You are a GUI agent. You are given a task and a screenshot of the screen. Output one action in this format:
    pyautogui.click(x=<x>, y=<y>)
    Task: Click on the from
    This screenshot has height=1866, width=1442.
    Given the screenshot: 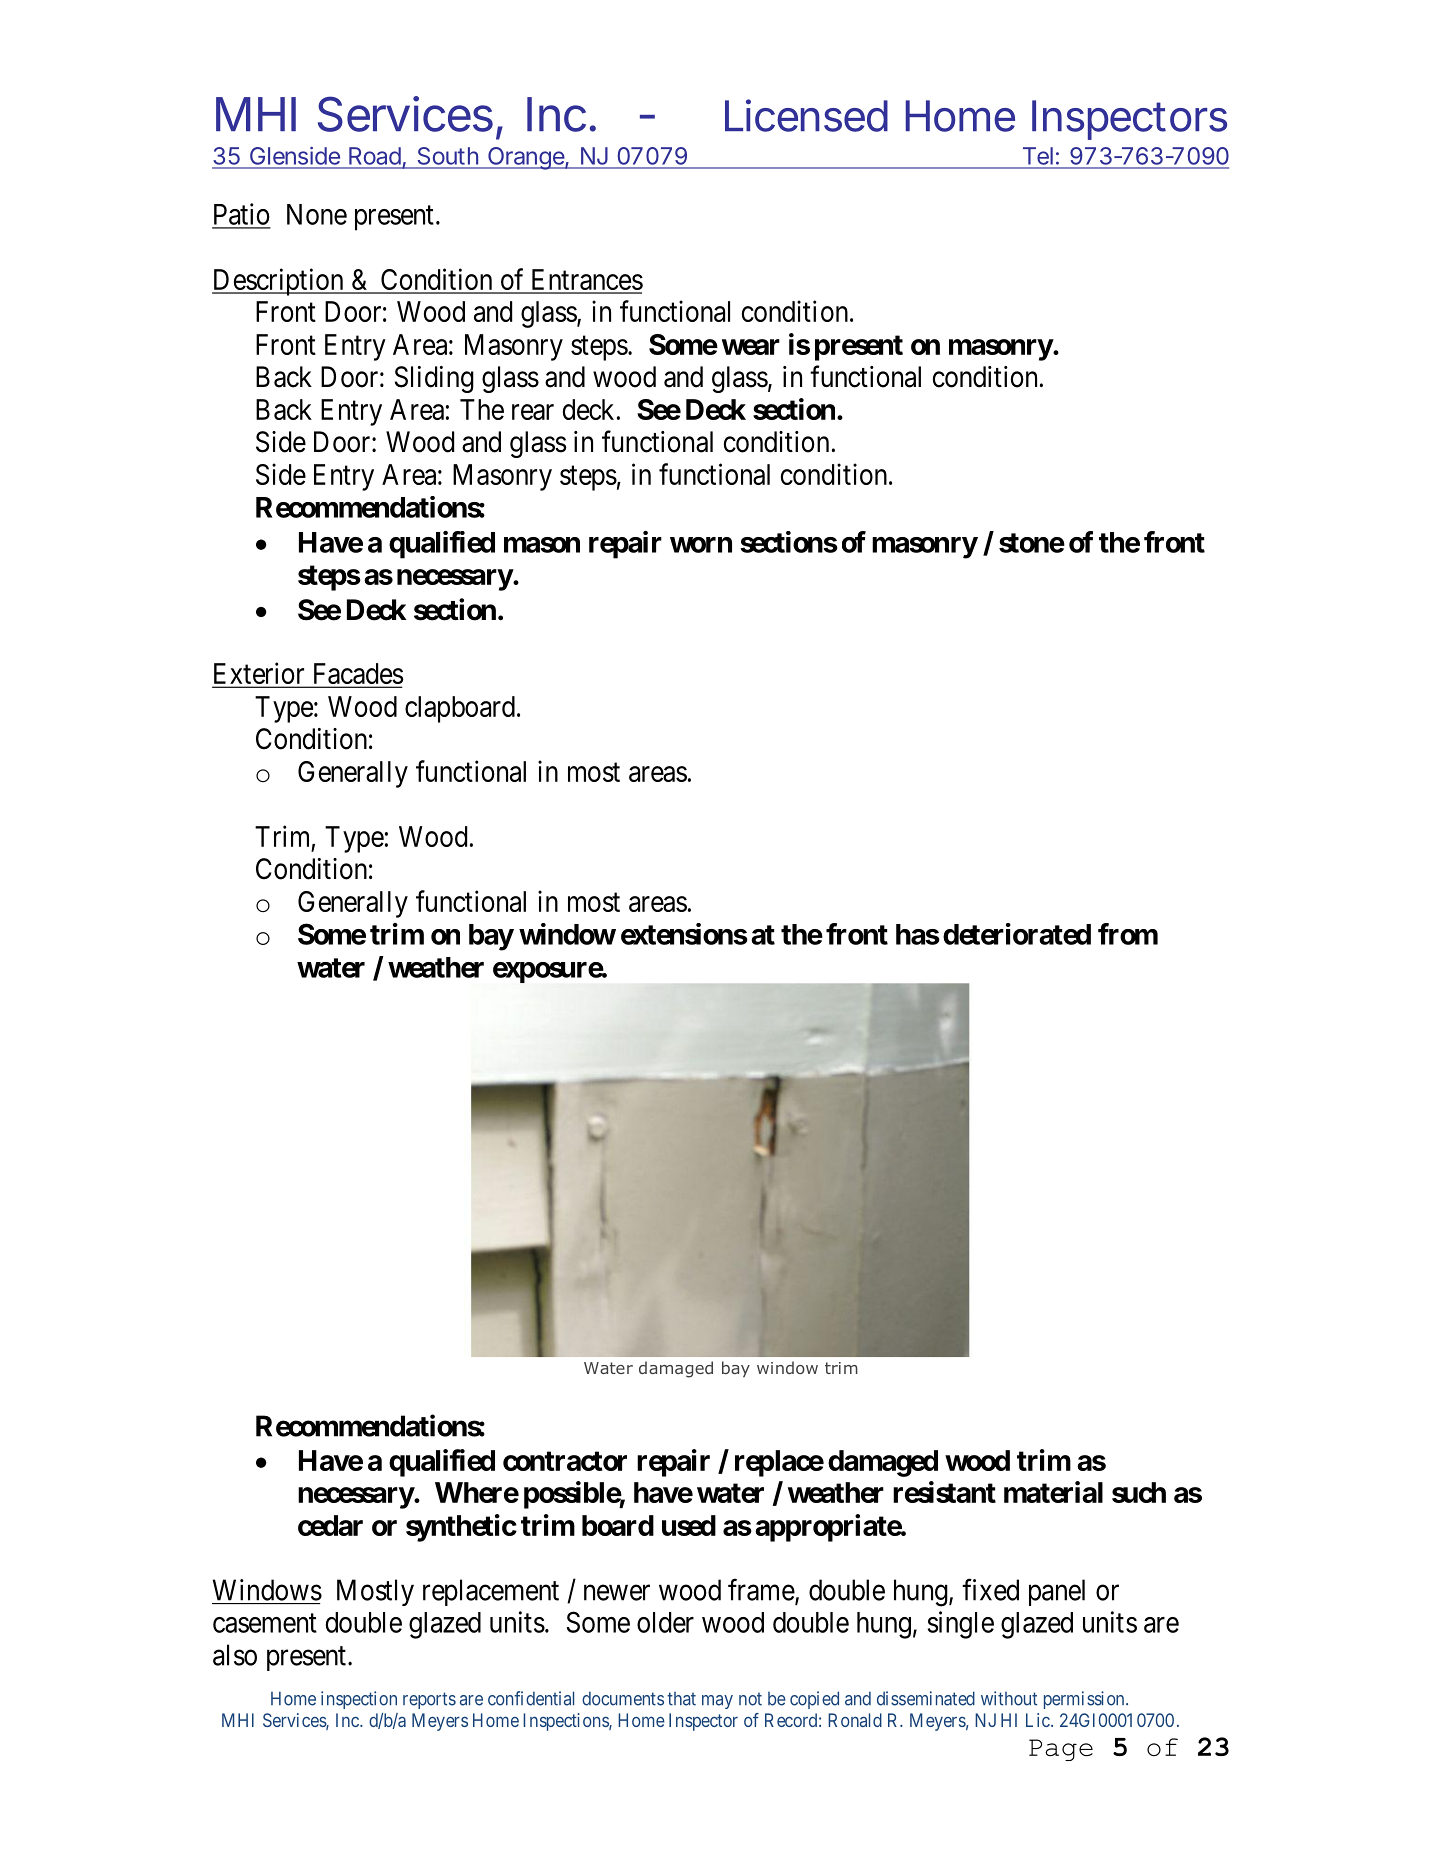 What is the action you would take?
    pyautogui.click(x=1128, y=934)
